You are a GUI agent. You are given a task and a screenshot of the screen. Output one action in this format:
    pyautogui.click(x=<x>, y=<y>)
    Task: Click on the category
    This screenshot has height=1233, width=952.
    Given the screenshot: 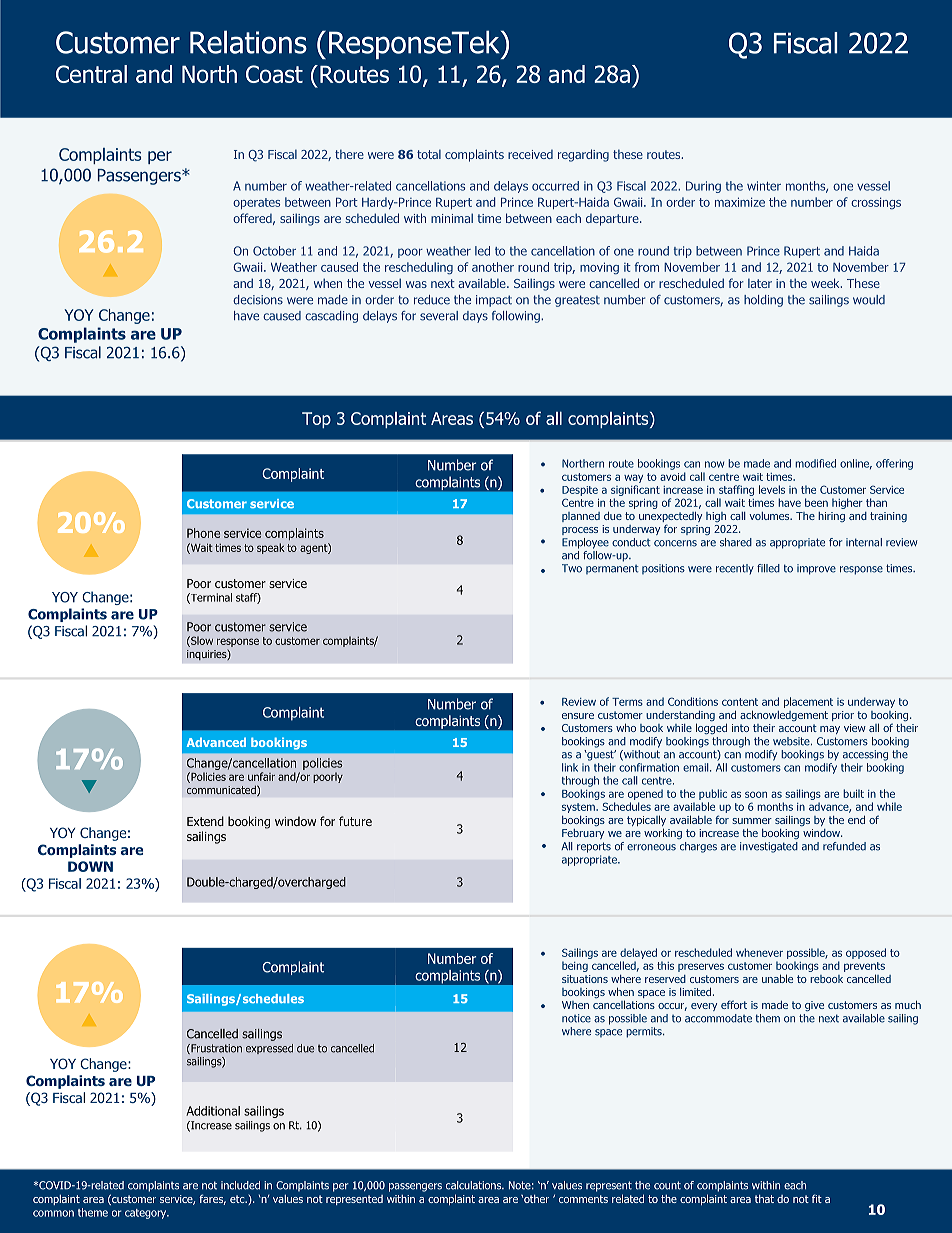 What is the action you would take?
    pyautogui.click(x=147, y=1214)
